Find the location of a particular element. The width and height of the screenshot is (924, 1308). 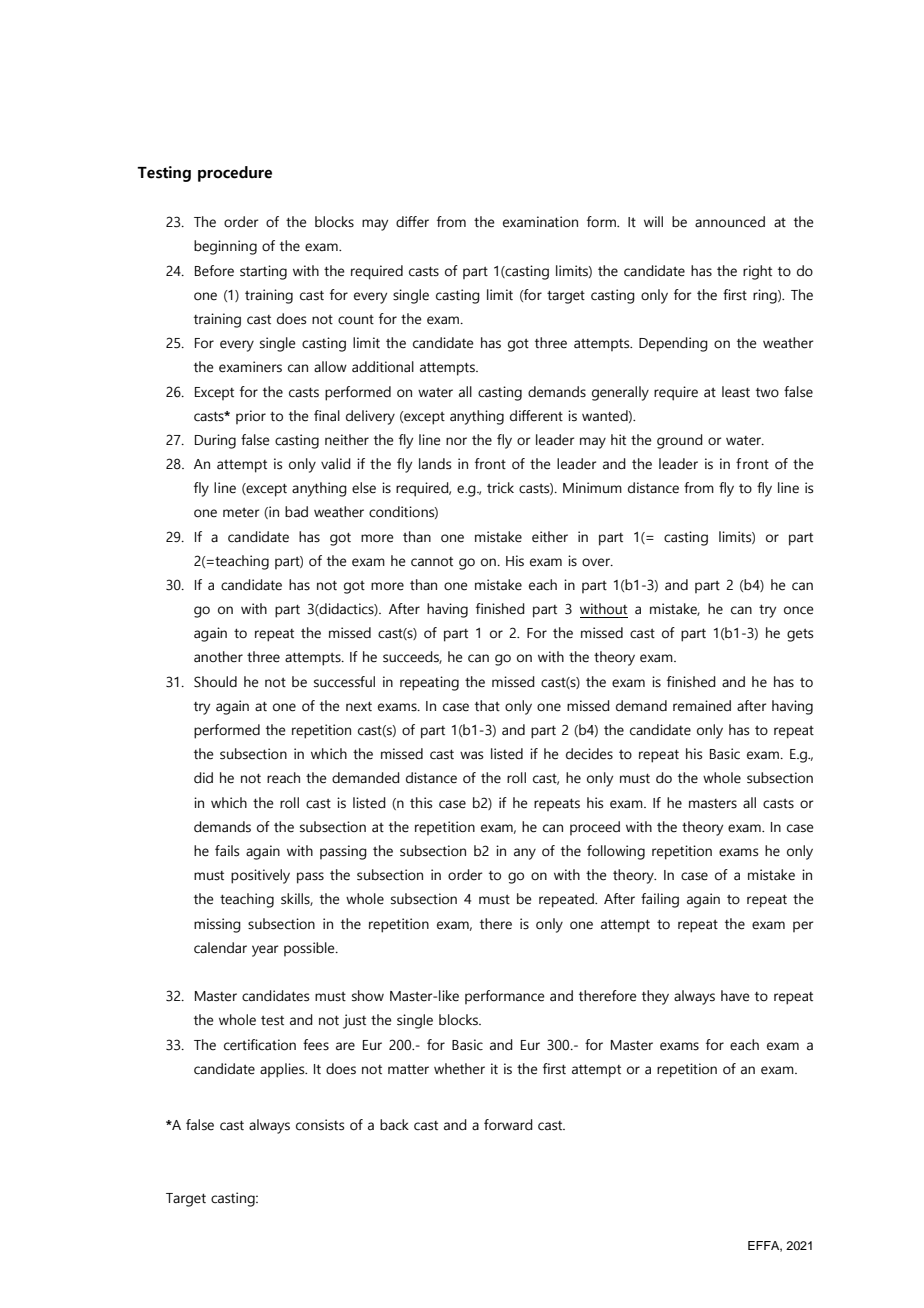

that is located at coordinates (487, 706).
